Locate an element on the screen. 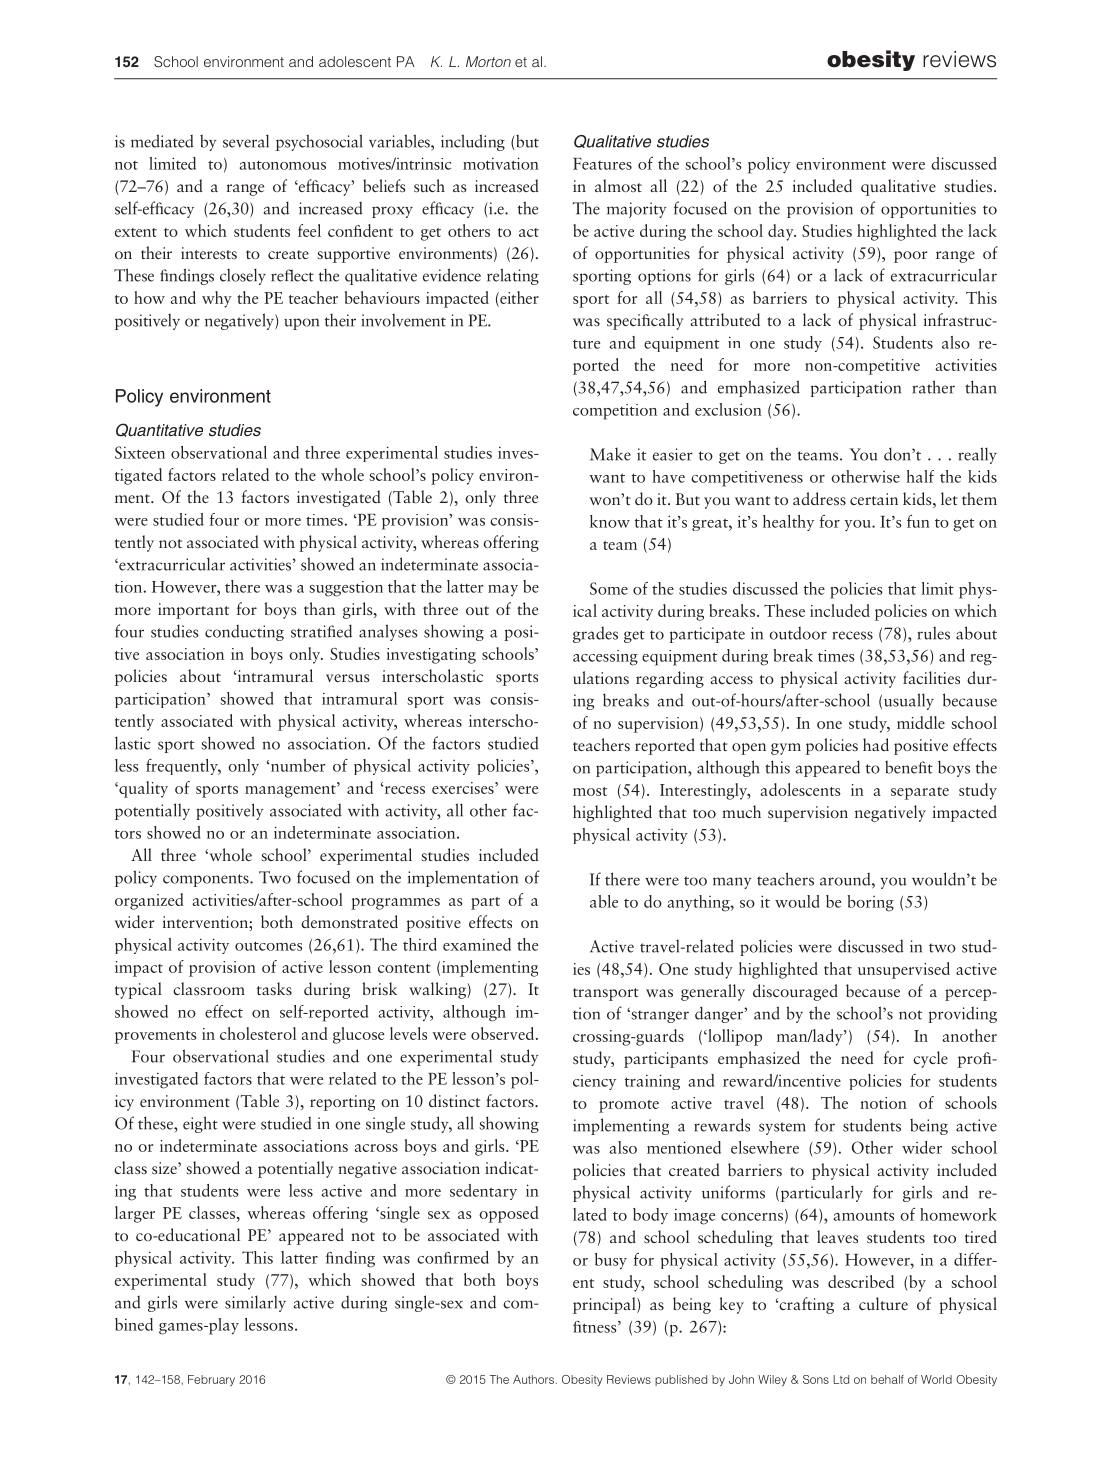 The width and height of the screenshot is (1109, 1458). Morton is located at coordinates (488, 61).
